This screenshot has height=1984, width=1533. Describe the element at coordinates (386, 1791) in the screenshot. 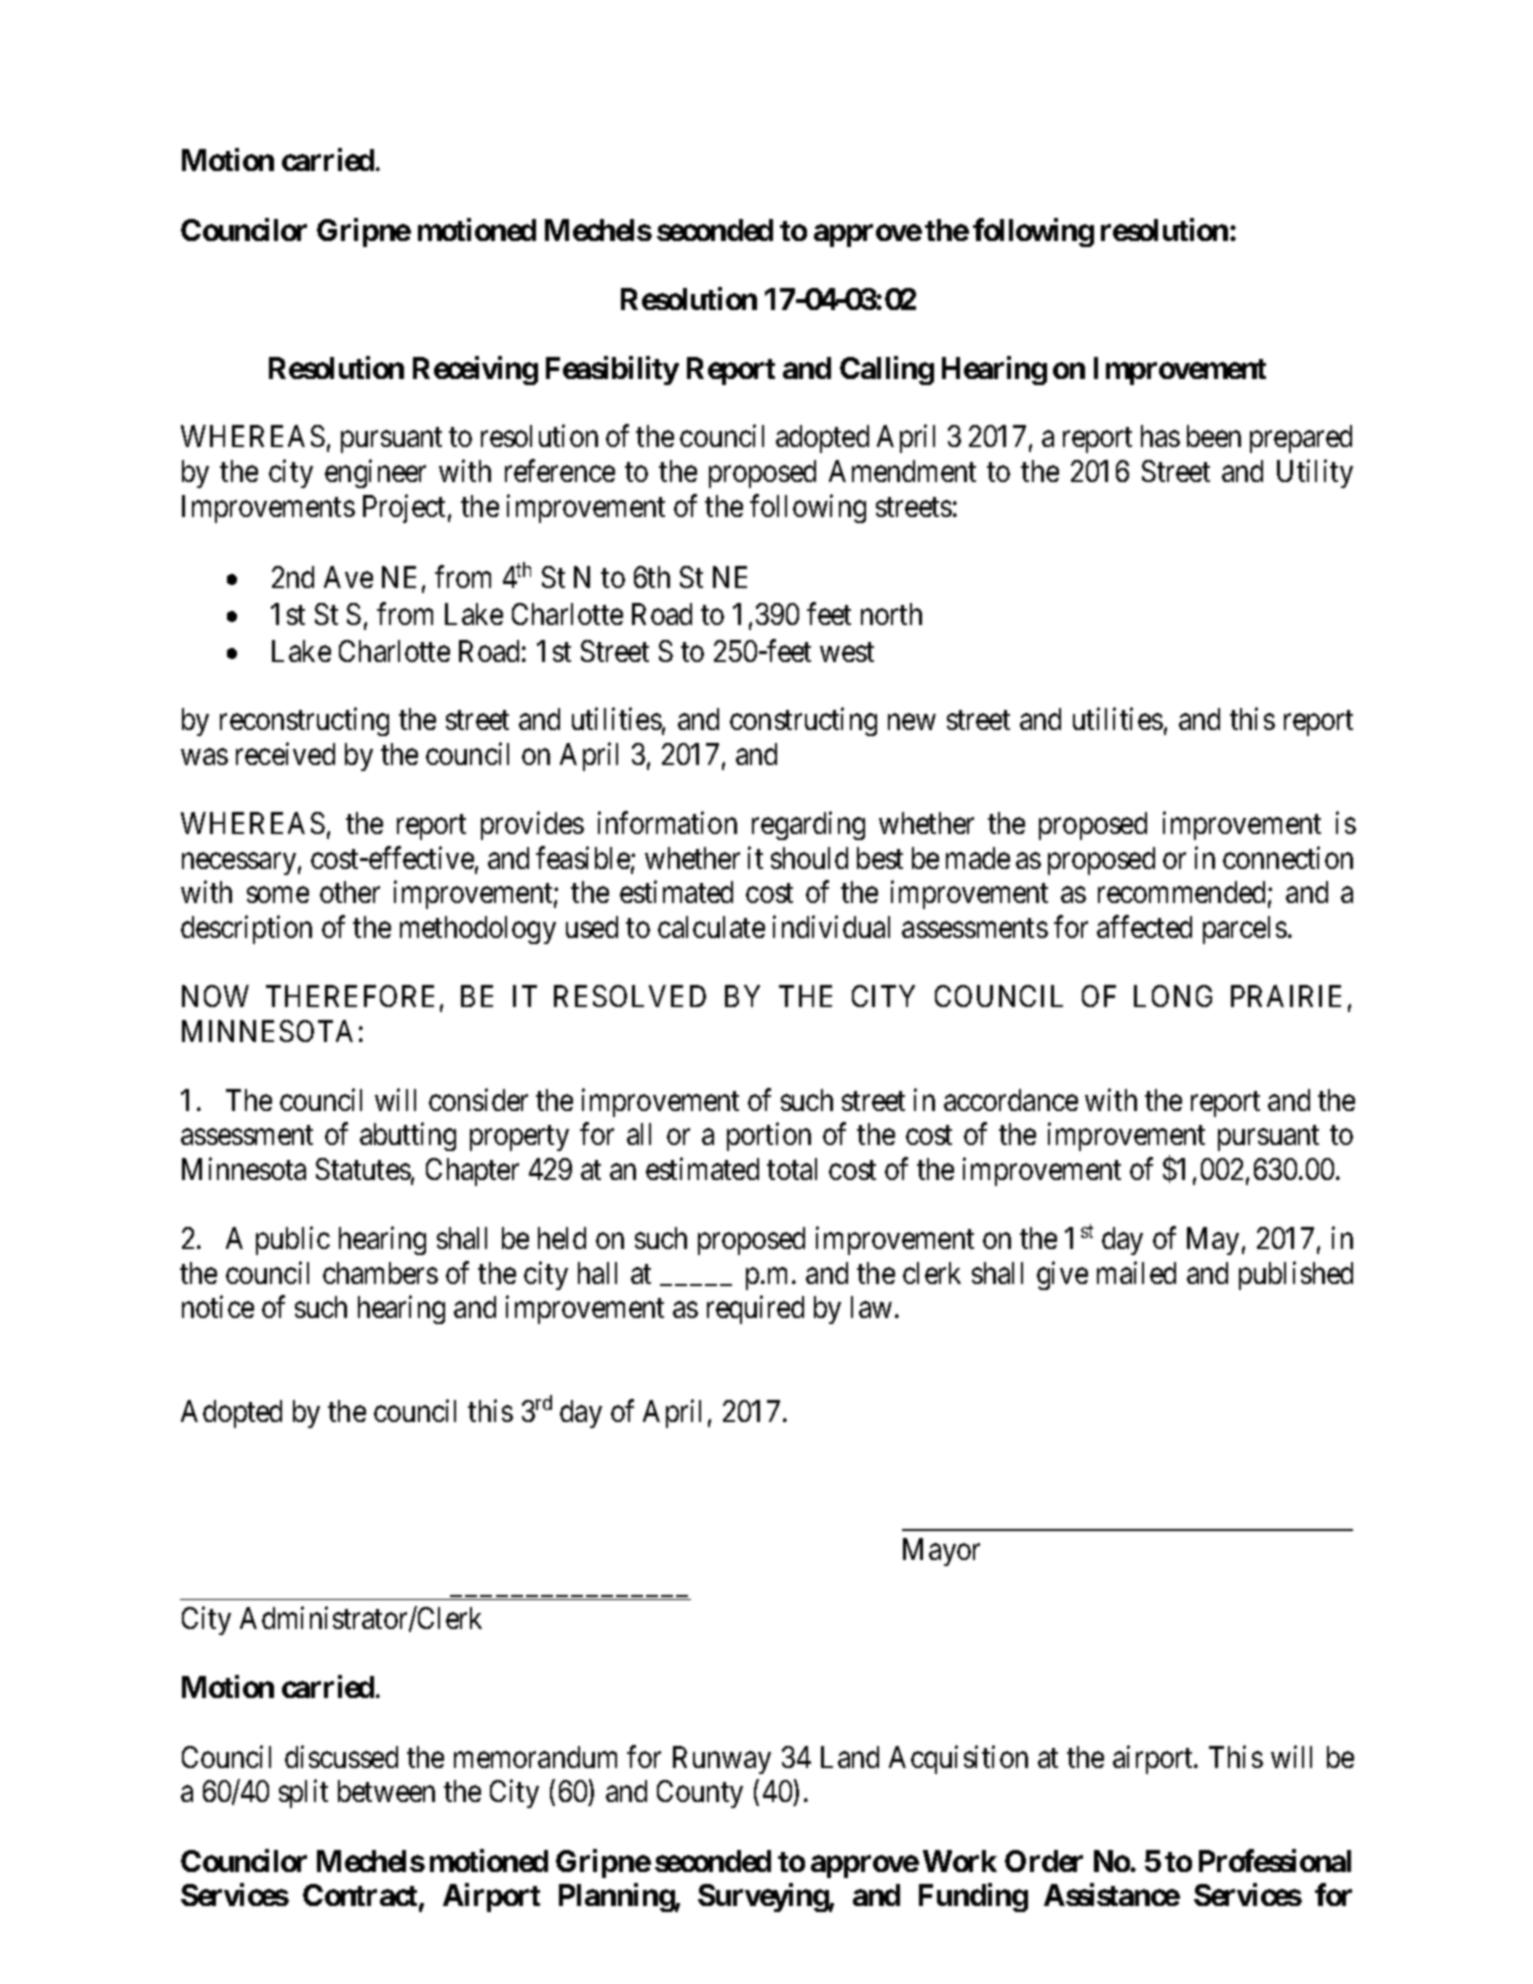

I see `between` at that location.
